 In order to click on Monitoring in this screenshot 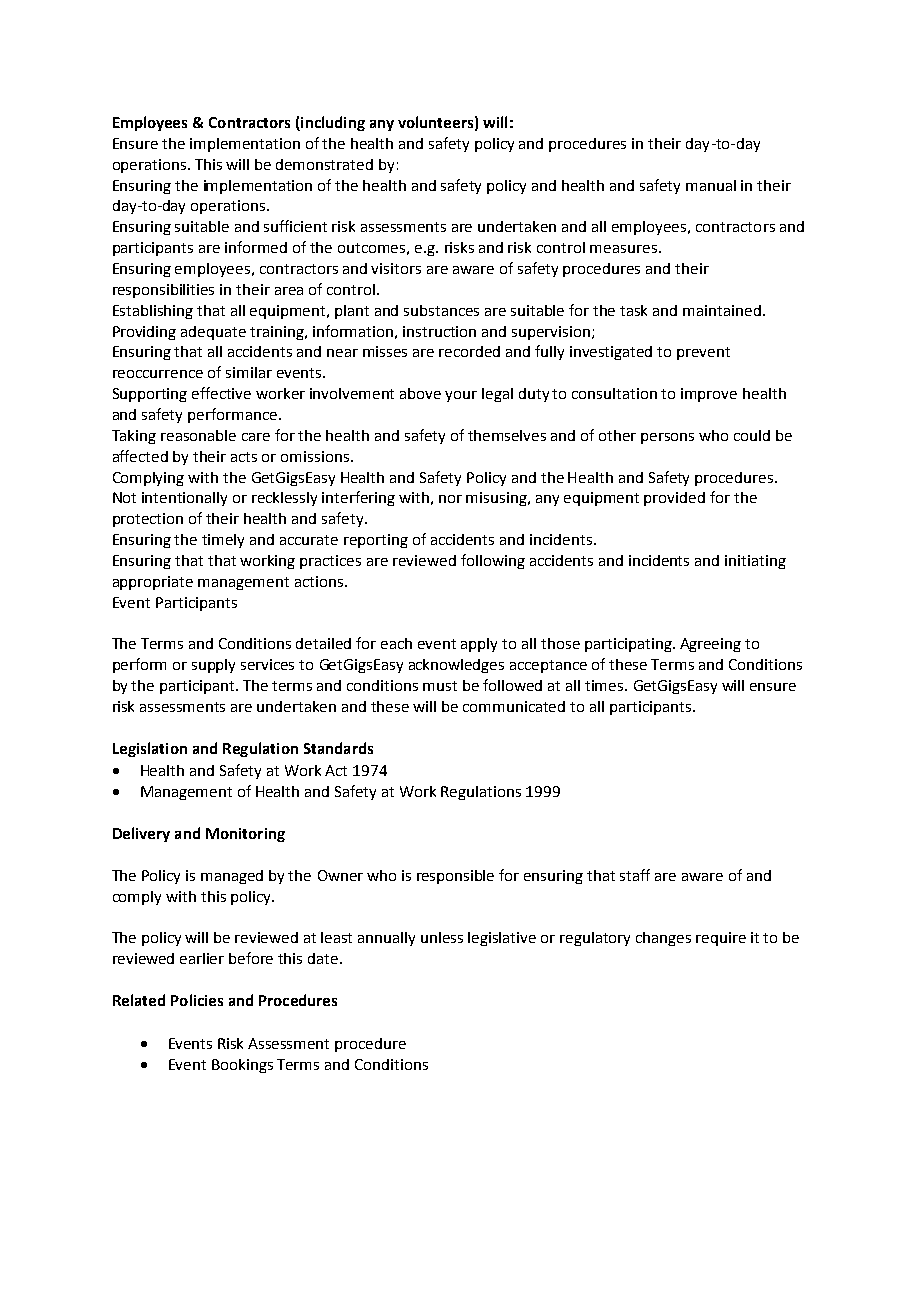, I will do `click(245, 835)`.
